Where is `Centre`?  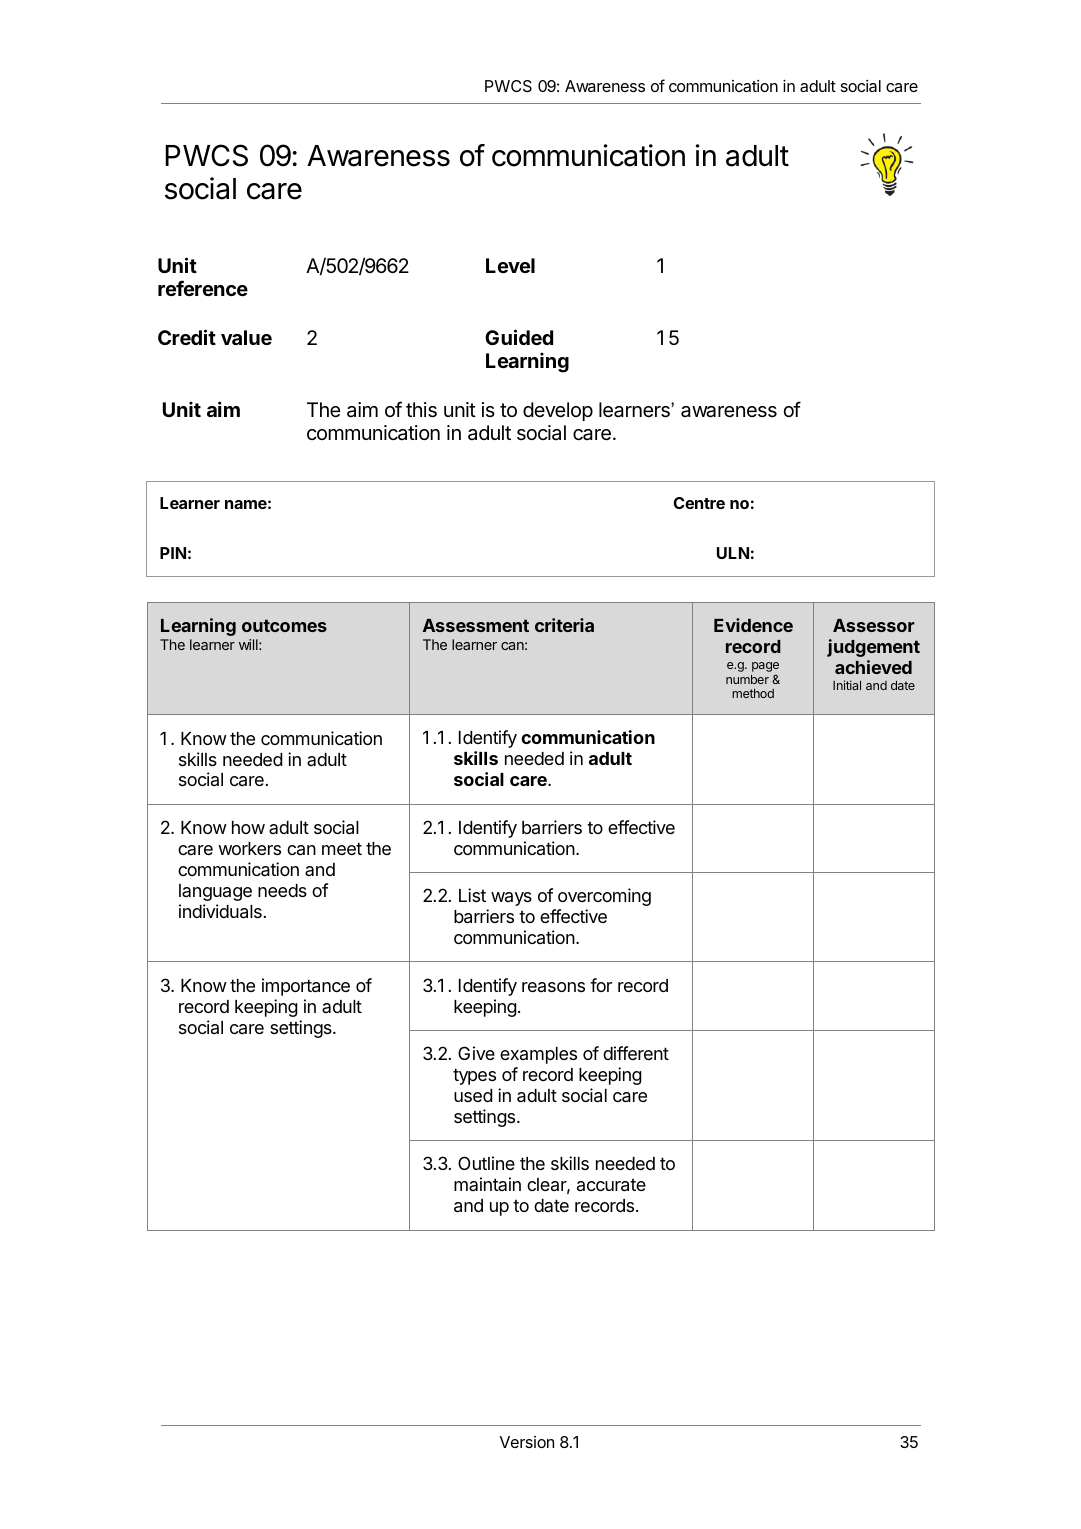 Centre is located at coordinates (699, 503).
